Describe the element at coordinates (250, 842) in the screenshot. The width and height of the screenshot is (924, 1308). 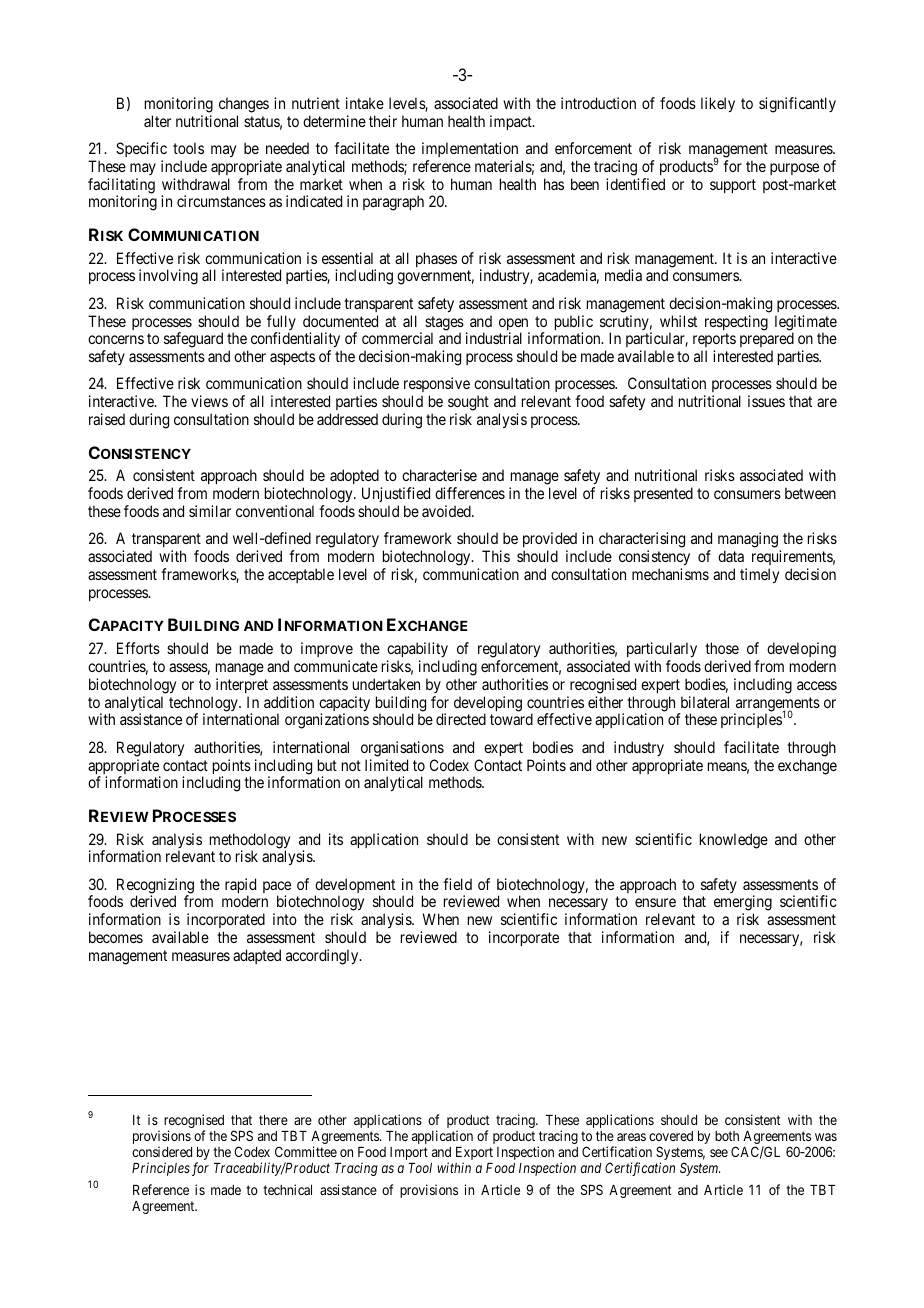
I see `methodology` at that location.
